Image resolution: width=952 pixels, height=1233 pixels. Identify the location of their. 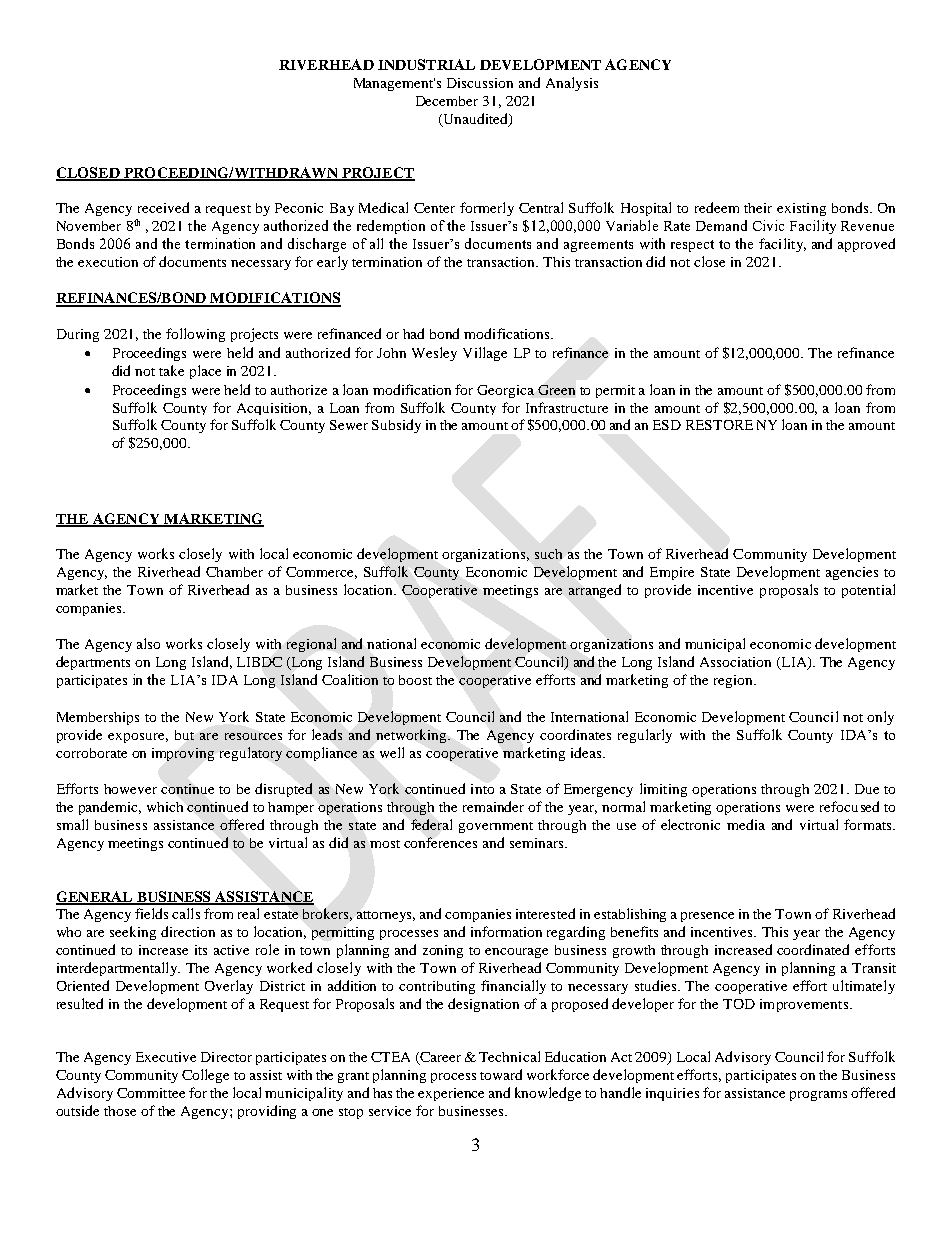
(758, 208).
